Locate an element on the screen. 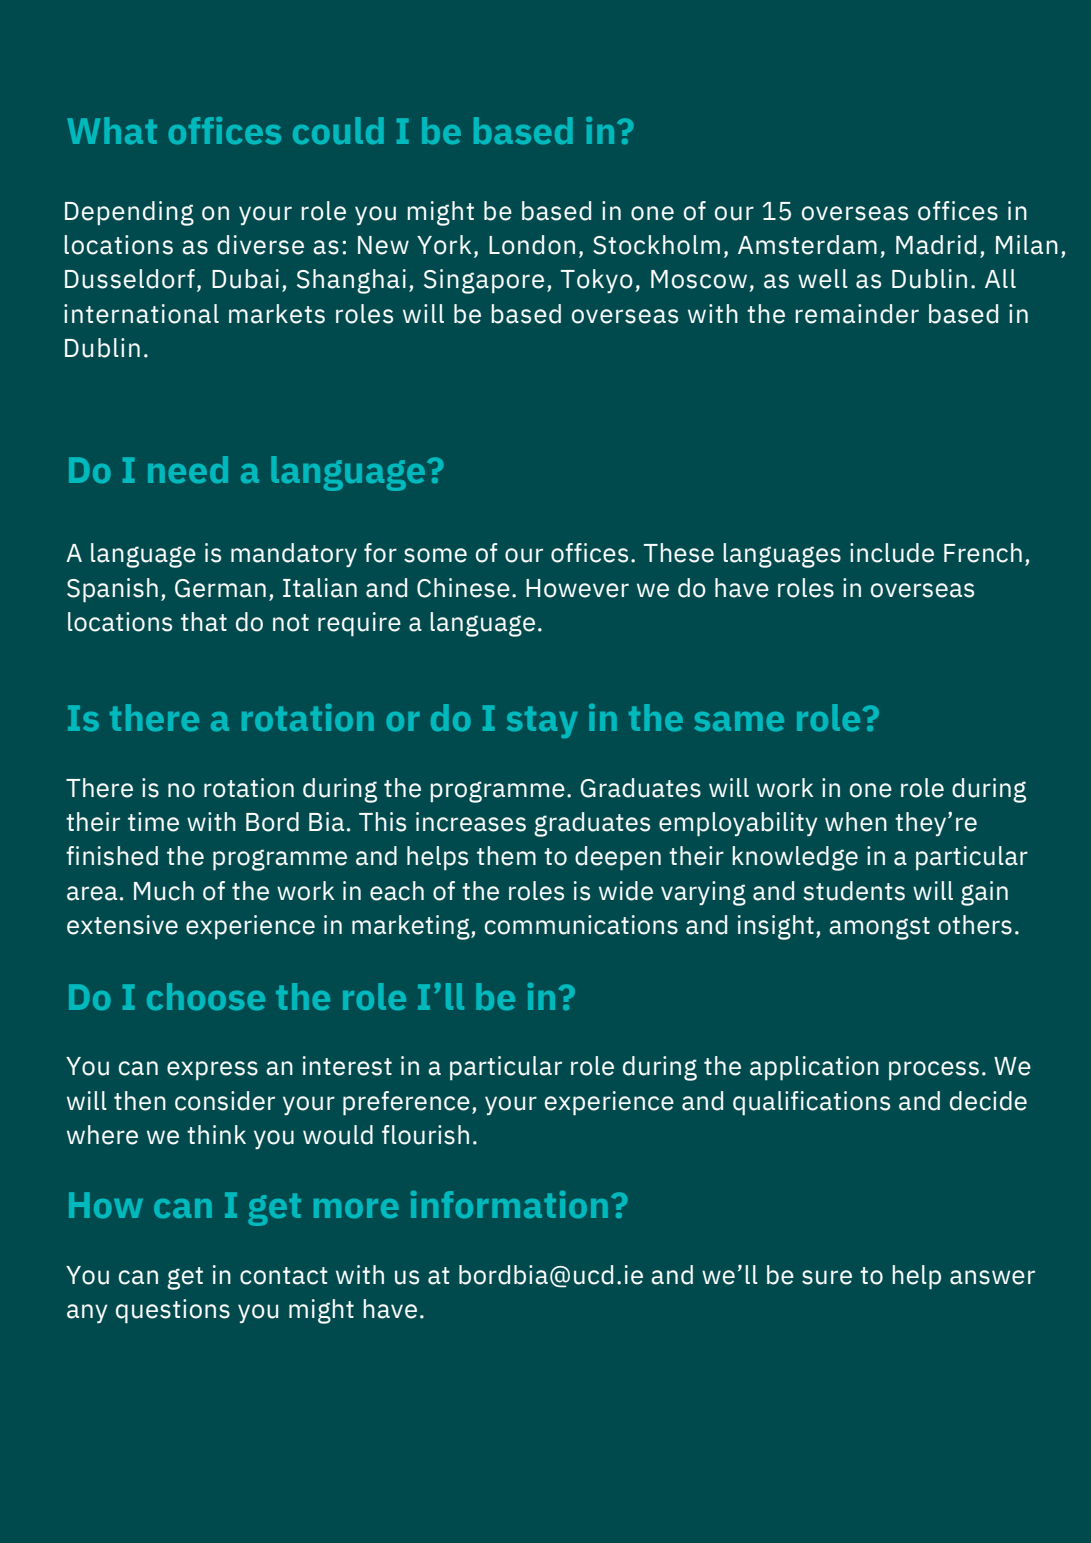  communications is located at coordinates (581, 925).
